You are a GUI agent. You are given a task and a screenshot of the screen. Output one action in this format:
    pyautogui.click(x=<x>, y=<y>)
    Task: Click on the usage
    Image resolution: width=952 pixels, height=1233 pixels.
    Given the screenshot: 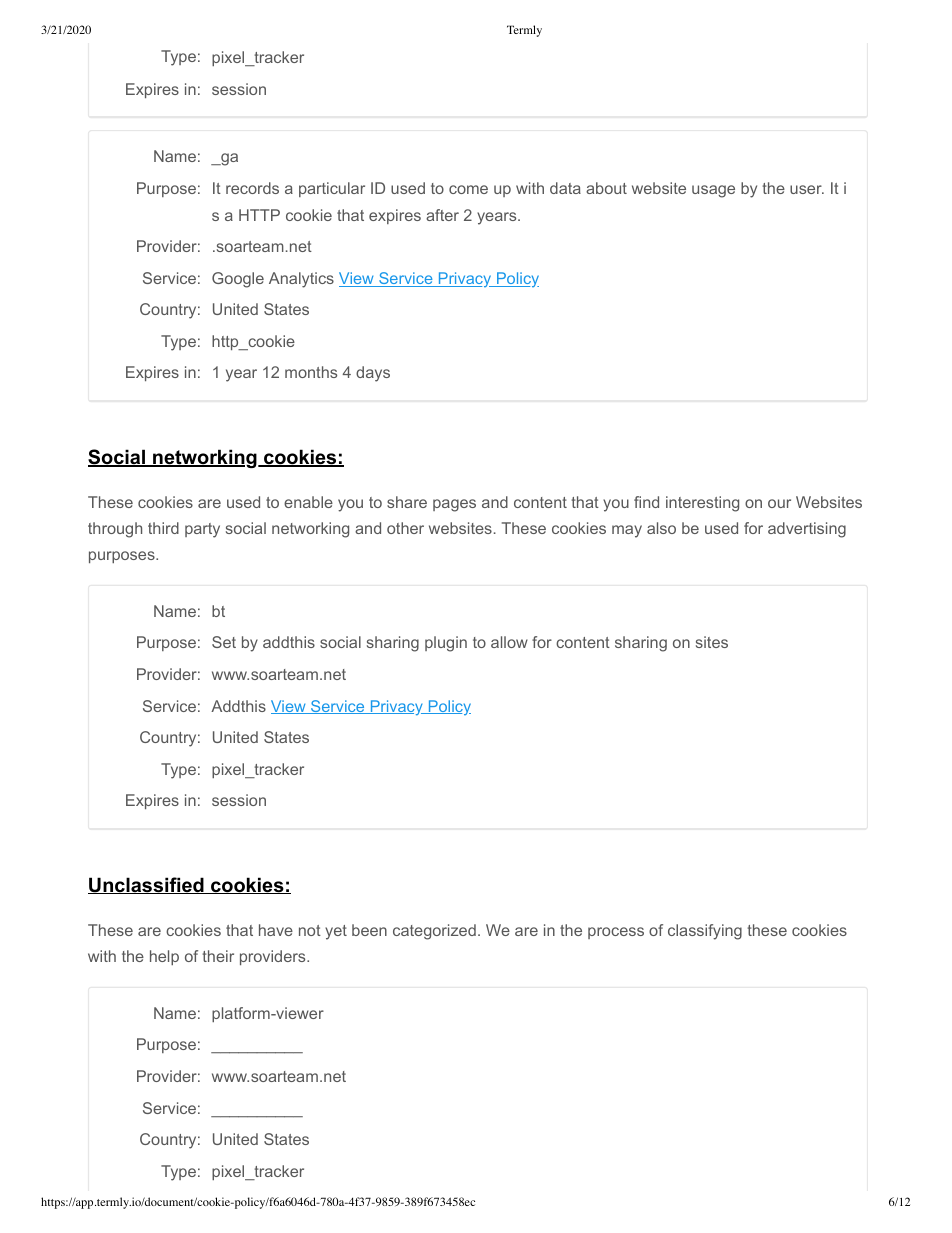 What is the action you would take?
    pyautogui.click(x=713, y=191)
